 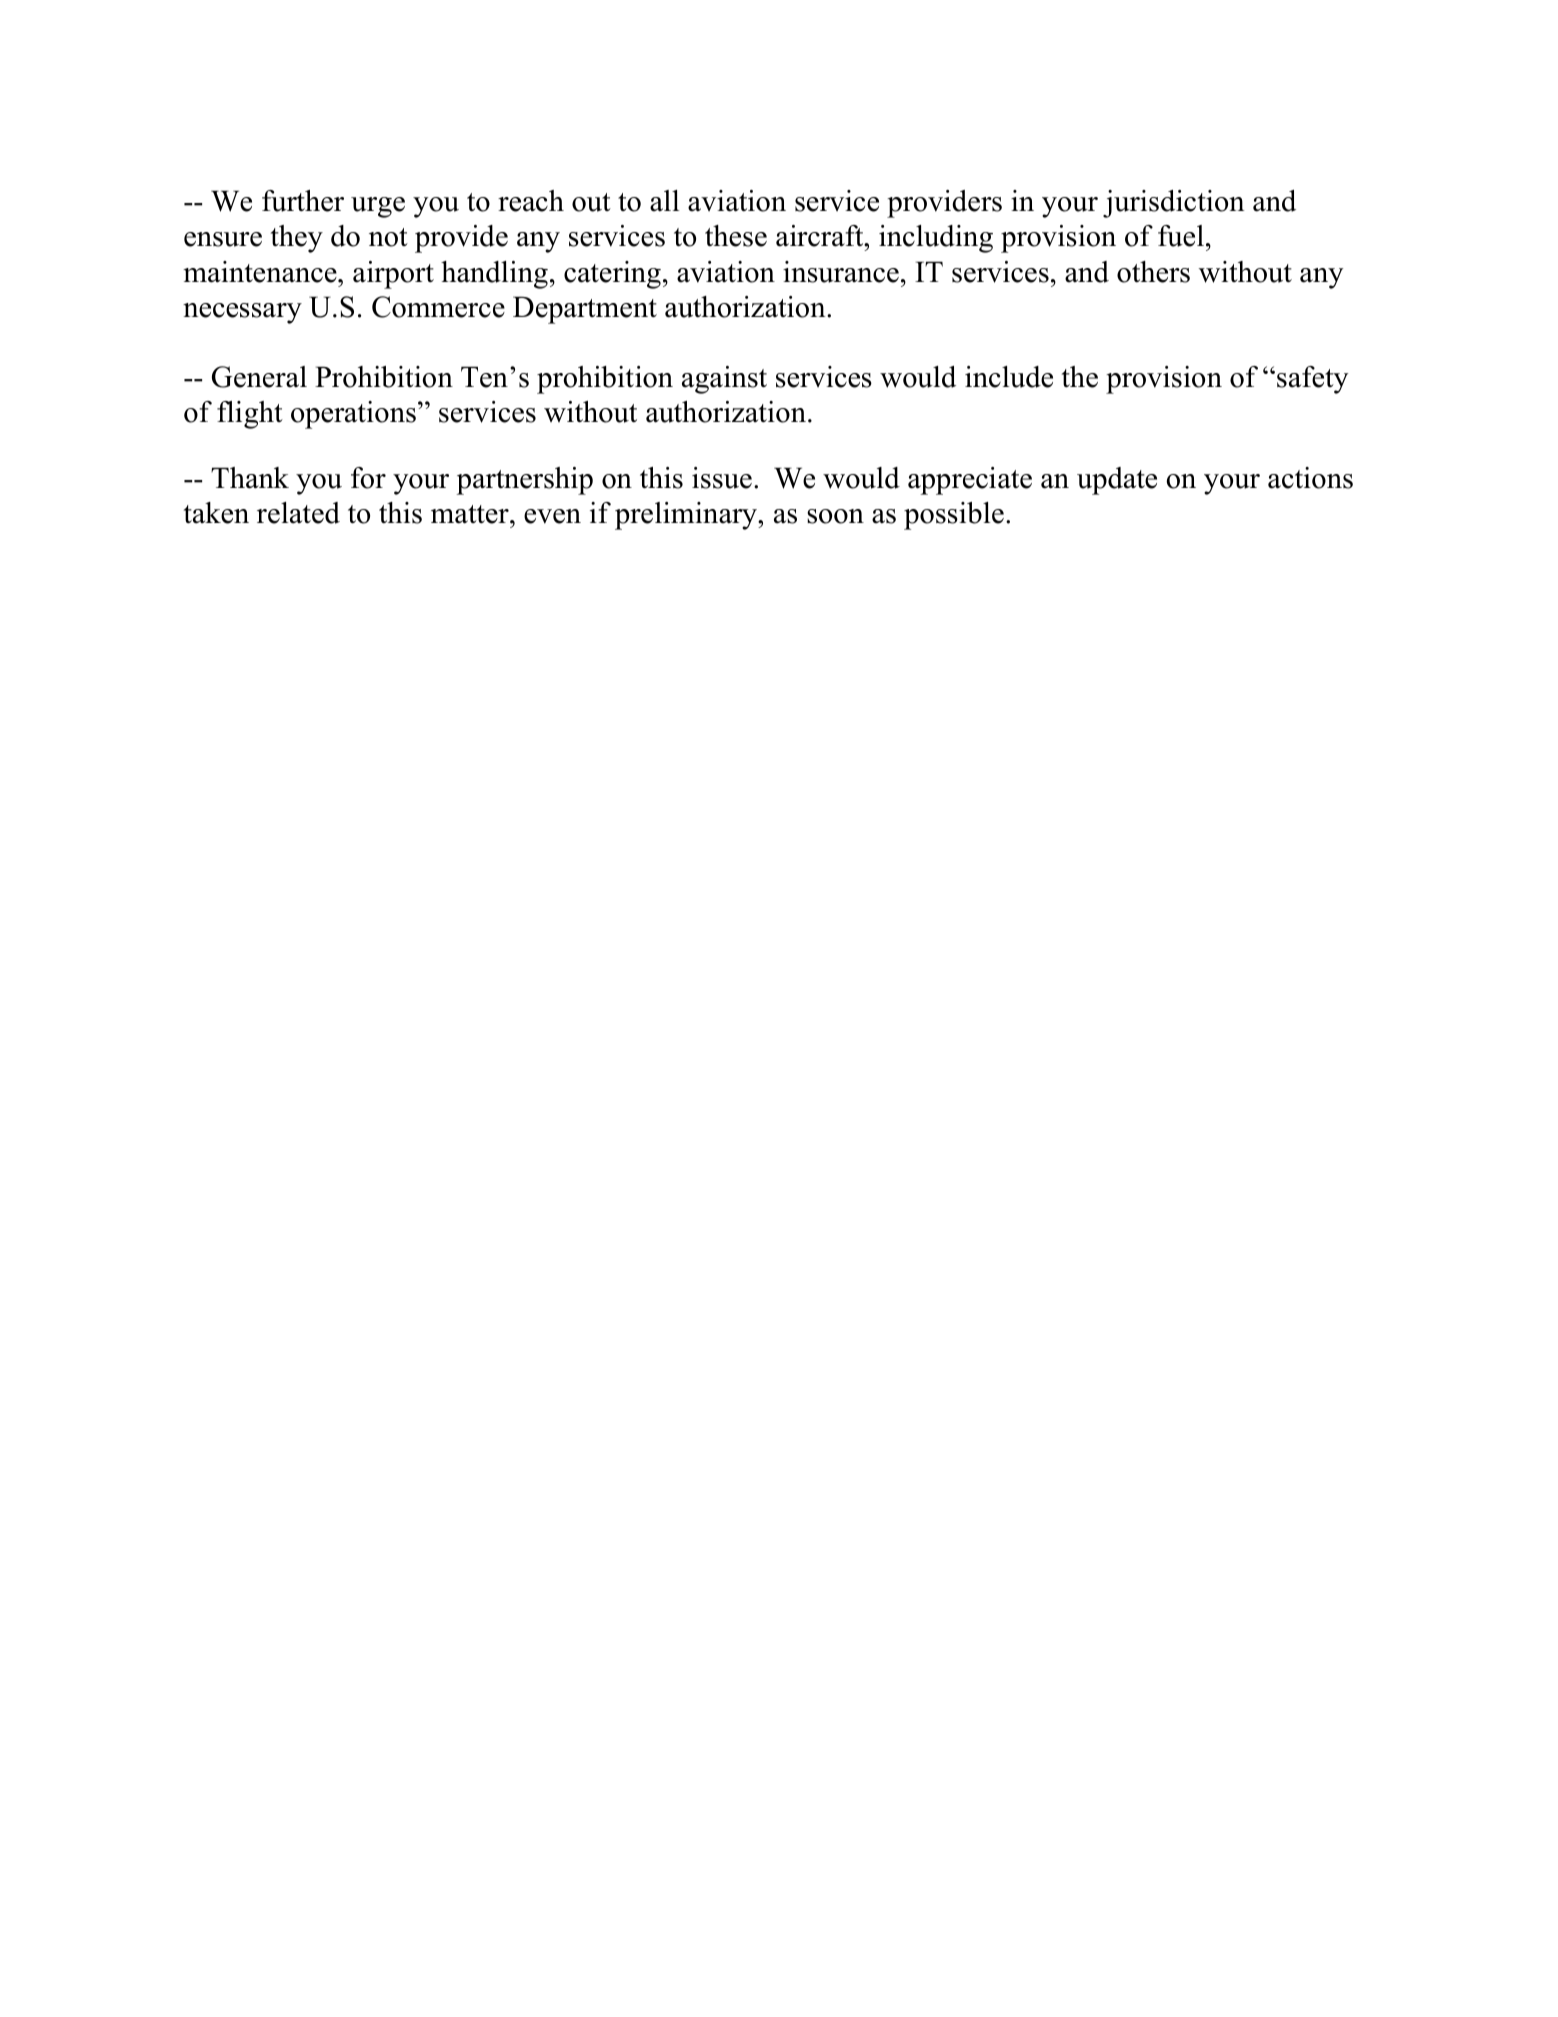 I want to click on General, so click(x=259, y=377).
